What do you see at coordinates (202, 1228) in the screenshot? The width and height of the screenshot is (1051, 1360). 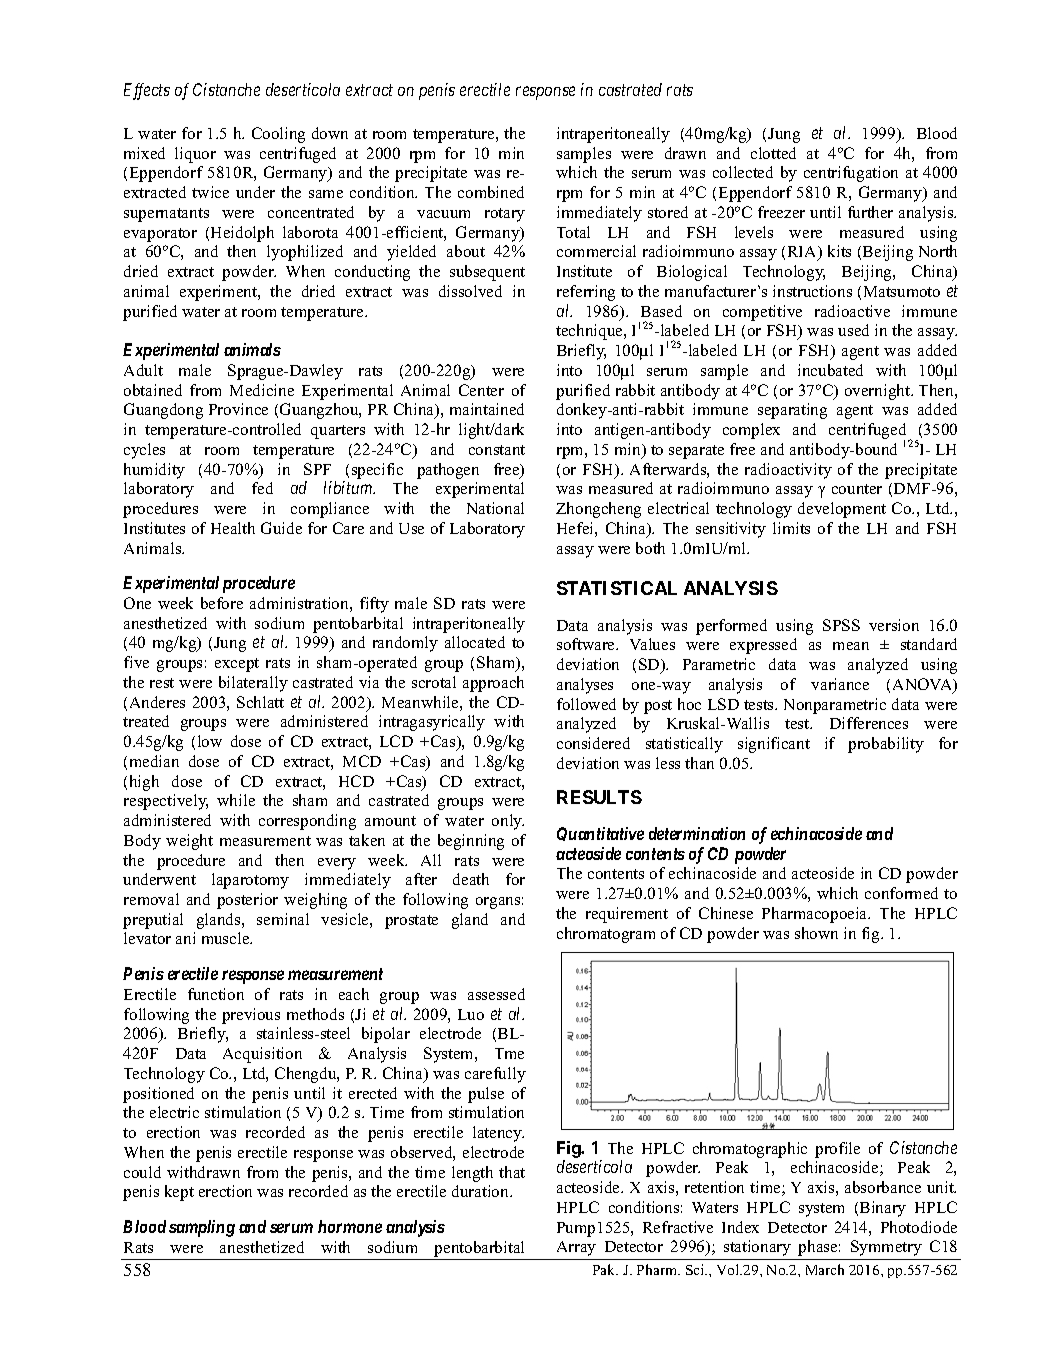 I see `sampling` at bounding box center [202, 1228].
